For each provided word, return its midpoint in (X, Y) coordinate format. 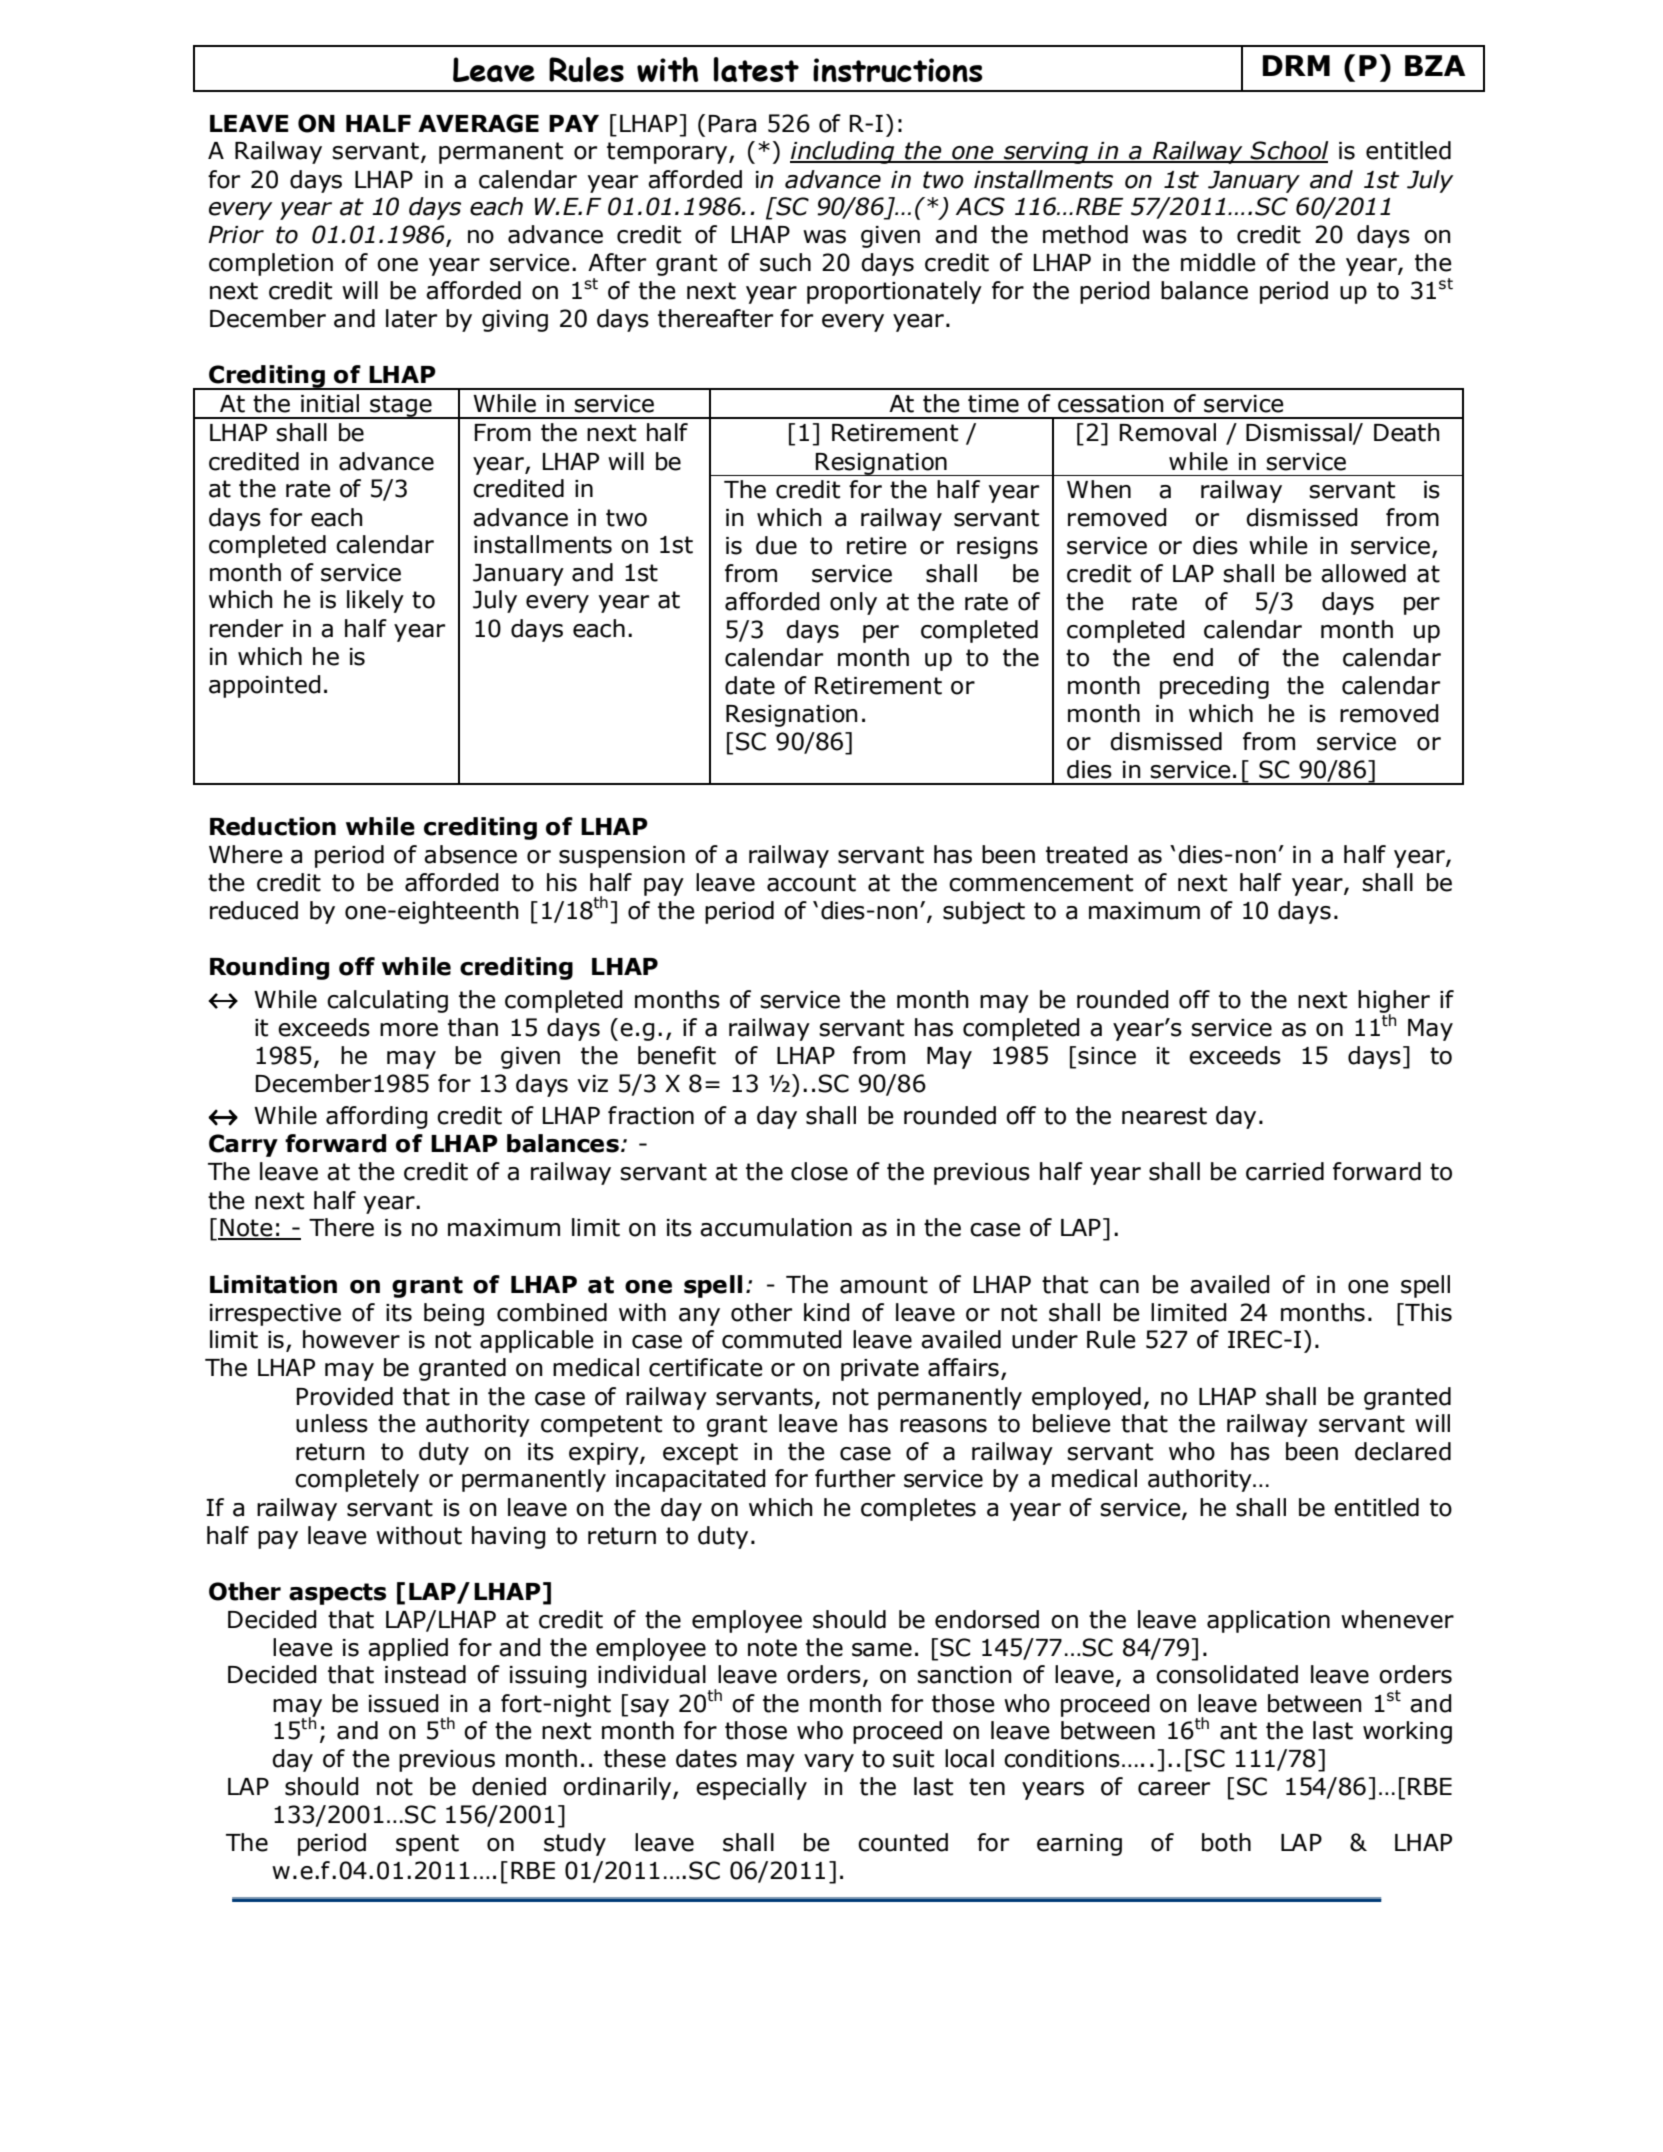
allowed (1363, 573)
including (843, 152)
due (776, 545)
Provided (345, 1396)
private (880, 1370)
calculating (387, 1001)
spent (427, 1845)
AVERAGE (478, 123)
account (811, 883)
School (1288, 151)
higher (1394, 1002)
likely (375, 601)
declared (1403, 1451)
